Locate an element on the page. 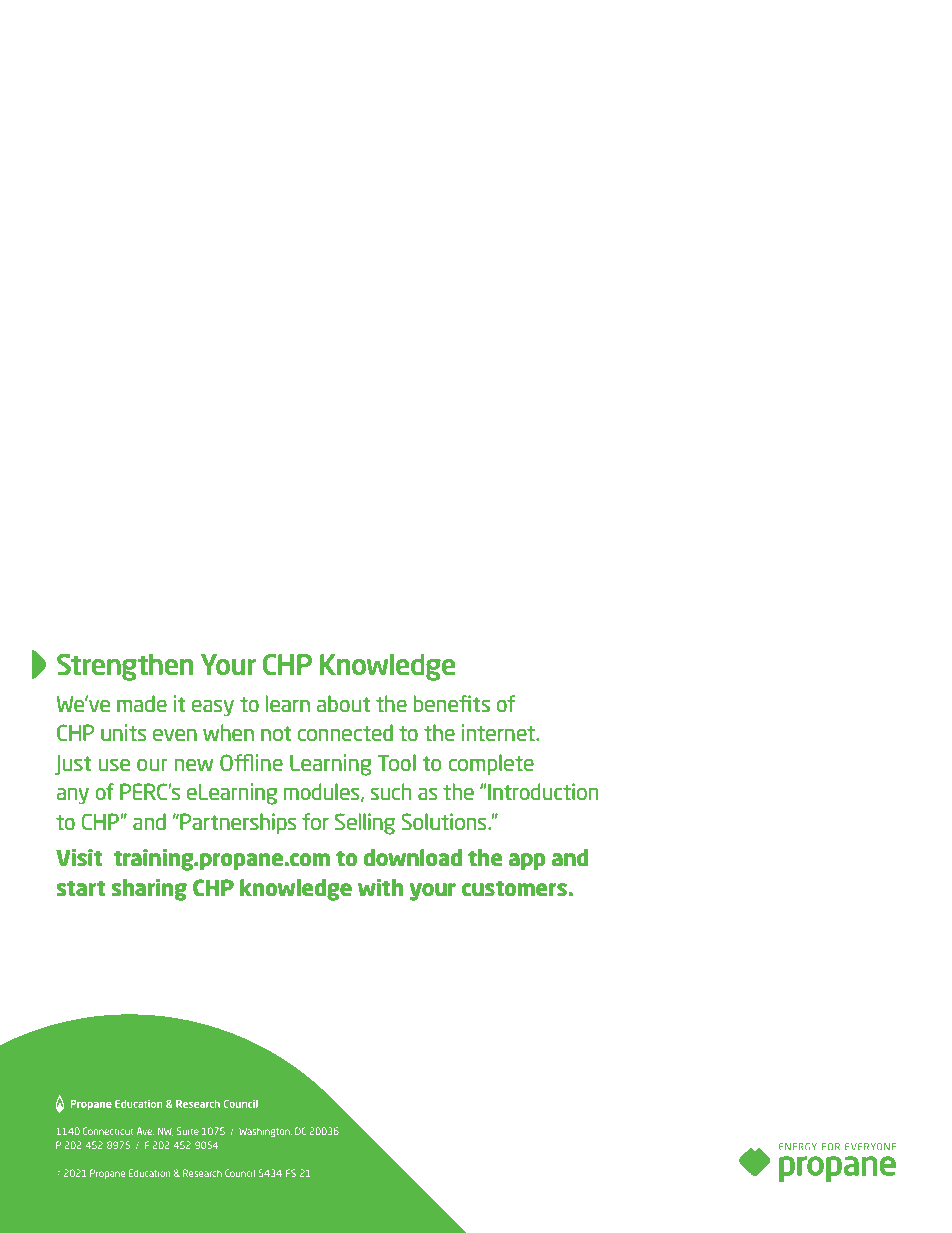 This page has width=952, height=1233. sharing is located at coordinates (149, 890).
